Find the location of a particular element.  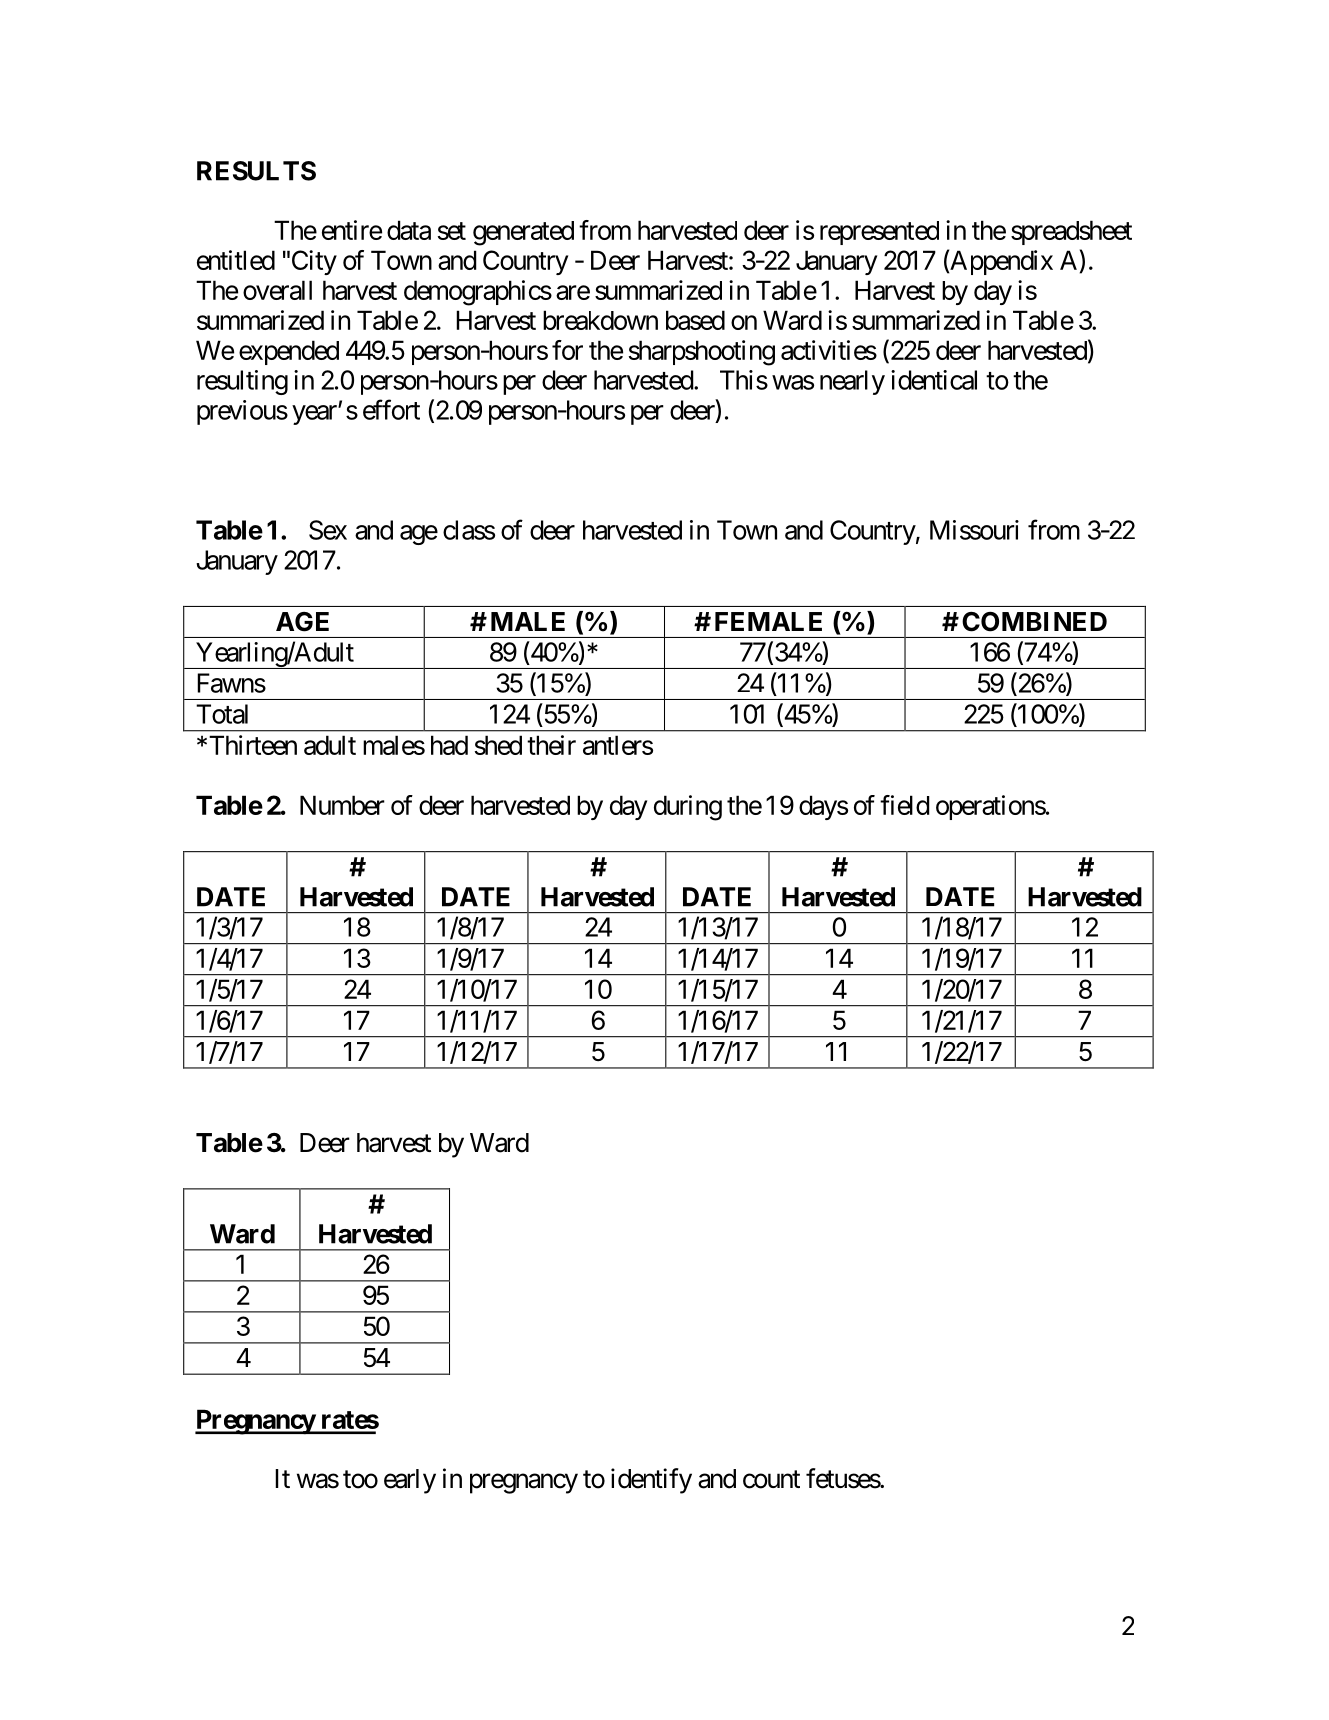

their is located at coordinates (551, 745).
